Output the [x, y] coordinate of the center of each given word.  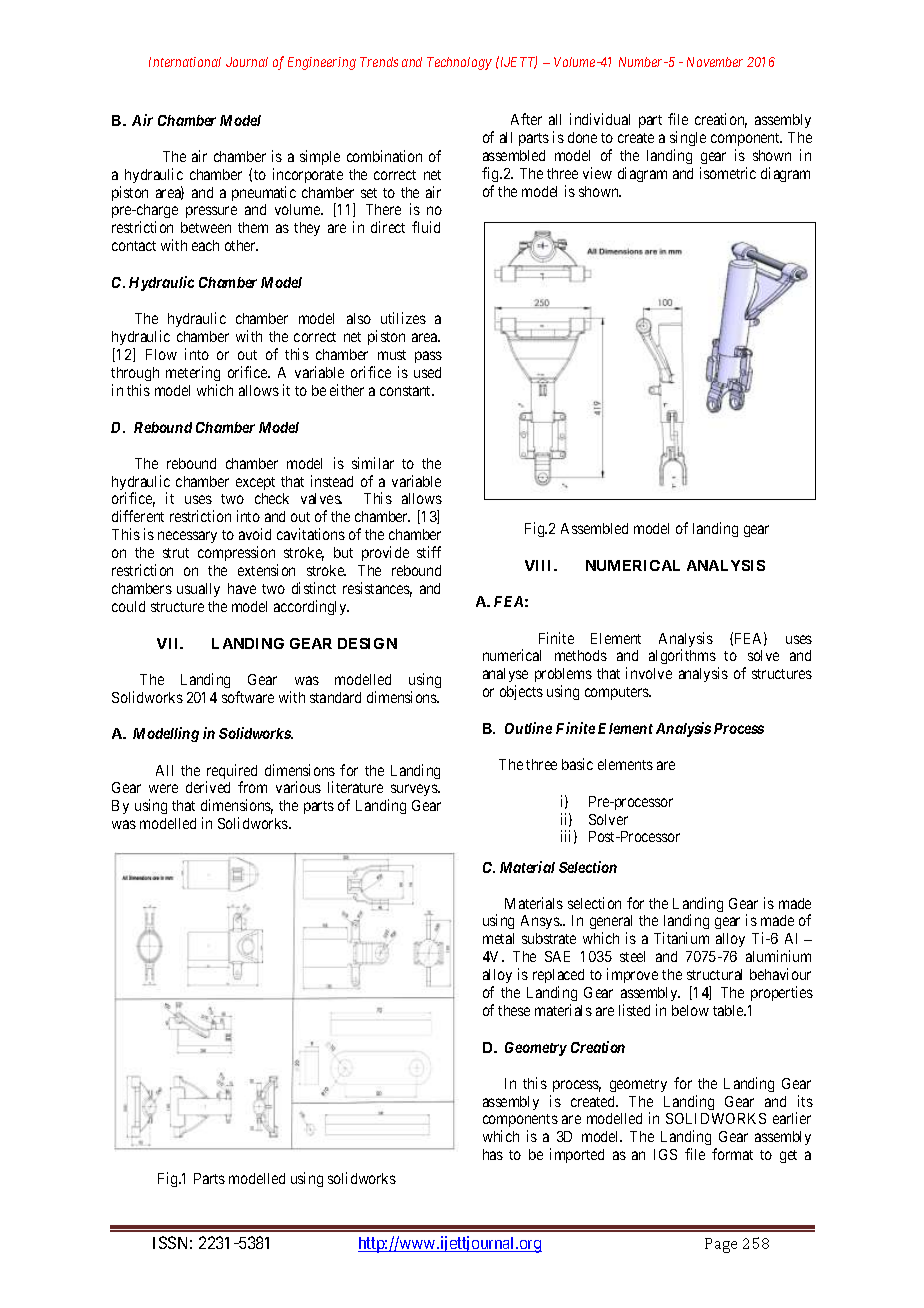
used [427, 372]
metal [498, 938]
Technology [459, 63]
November [715, 62]
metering [193, 373]
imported [577, 1155]
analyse [505, 677]
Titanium [681, 938]
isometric [728, 173]
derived [208, 787]
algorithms [682, 656]
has [493, 1154]
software [248, 697]
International [185, 62]
